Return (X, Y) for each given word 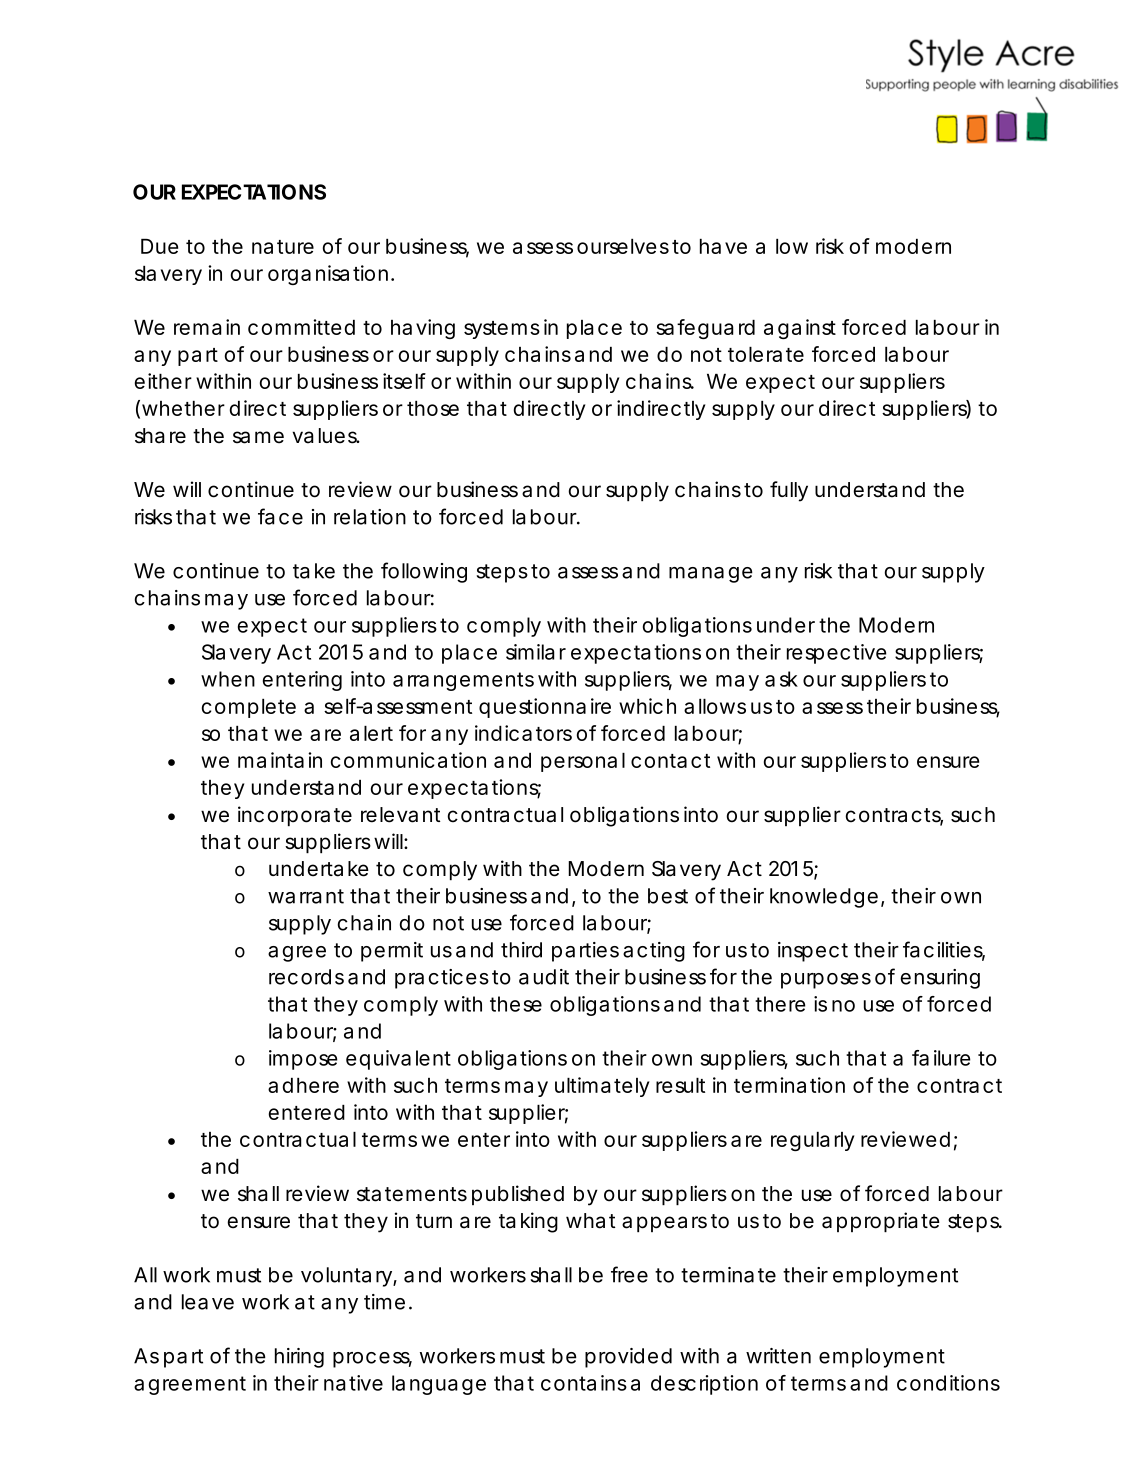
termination (789, 1085)
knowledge (824, 898)
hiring (299, 1358)
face (280, 516)
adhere (303, 1085)
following (424, 572)
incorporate (295, 816)
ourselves (623, 246)
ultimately (602, 1087)
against (800, 329)
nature (283, 247)
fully (789, 491)
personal (583, 762)
